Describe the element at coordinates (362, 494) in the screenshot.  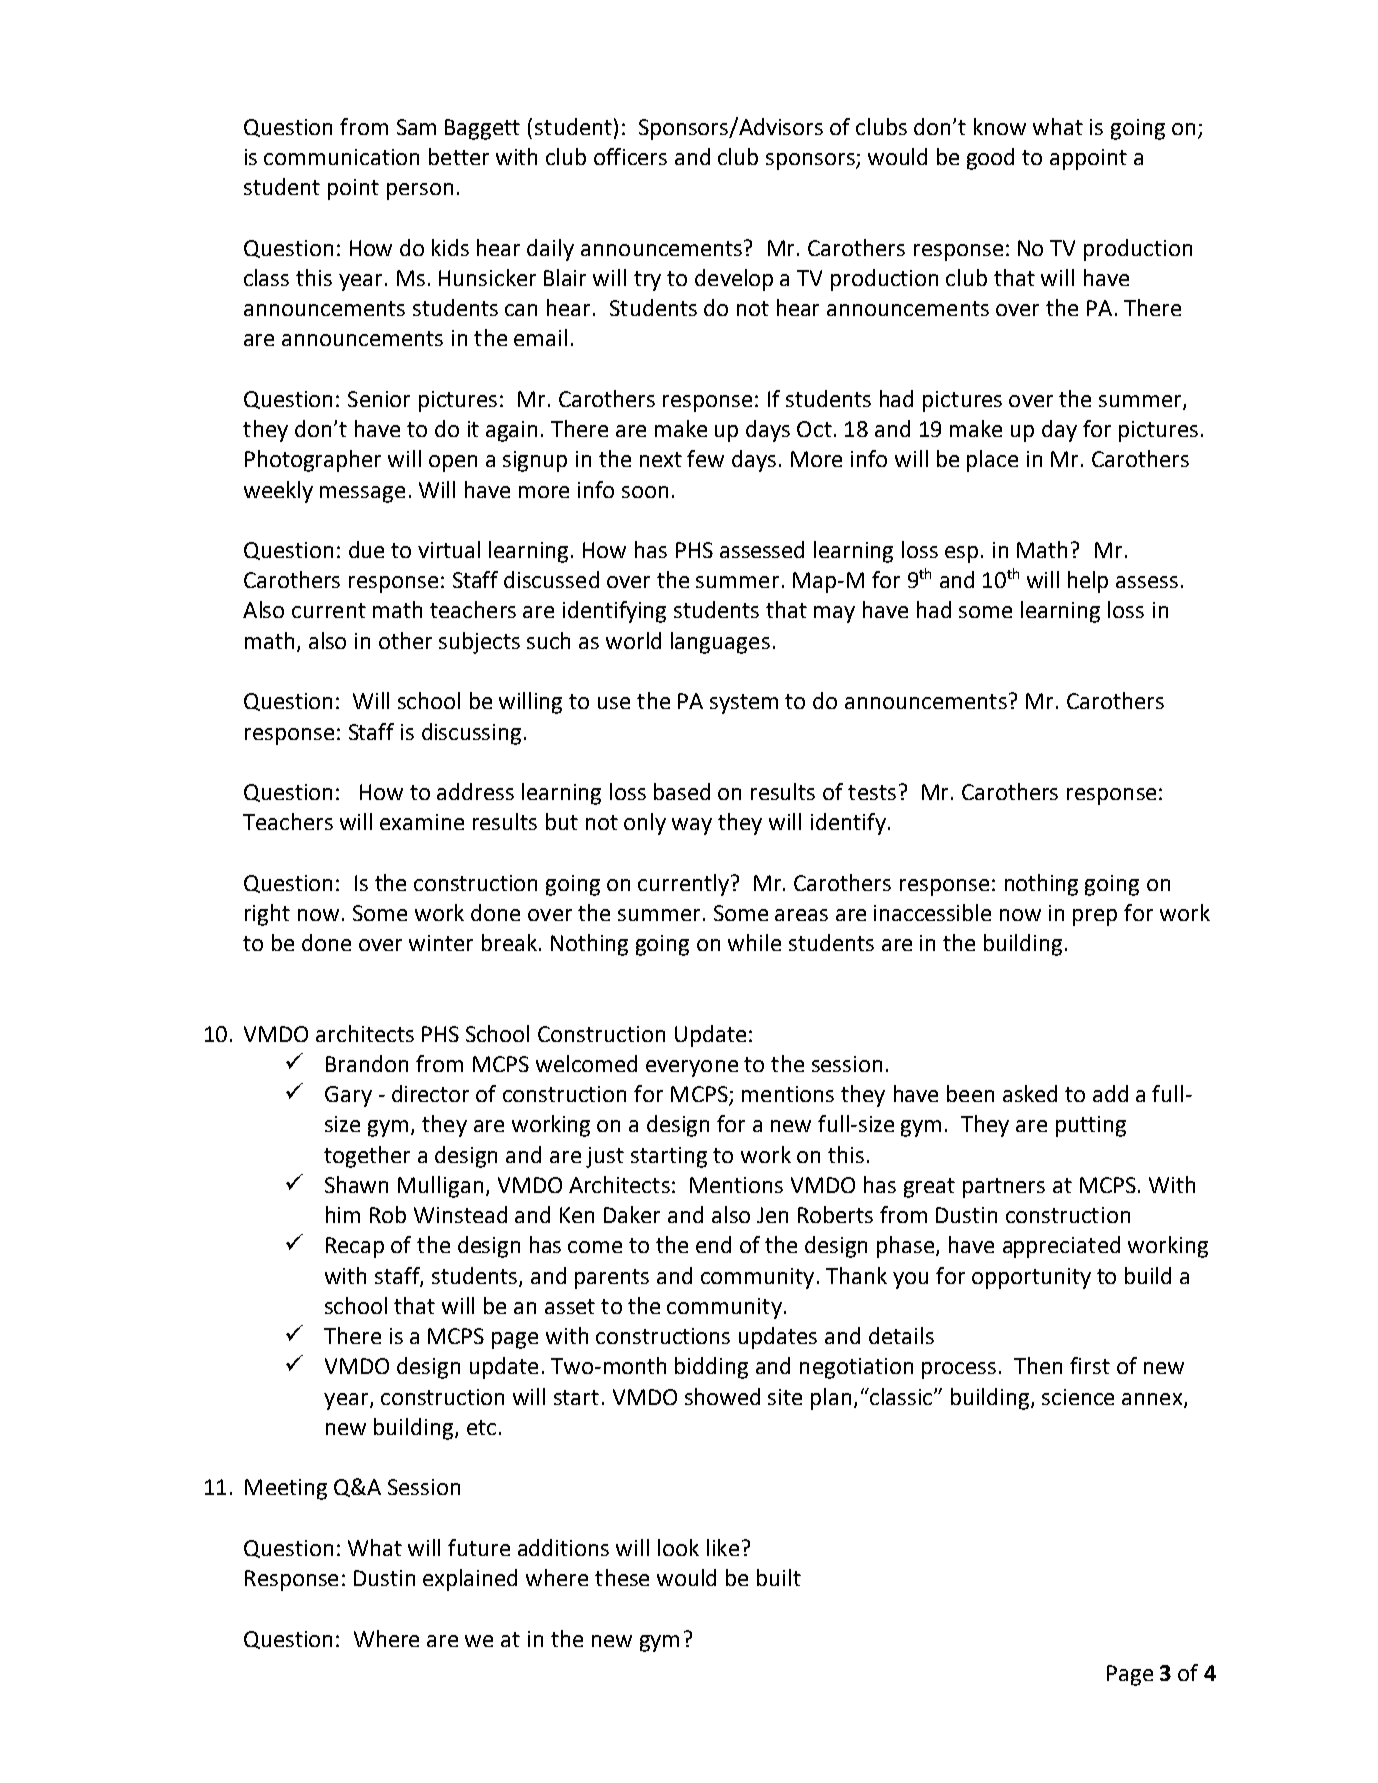
I see `message` at that location.
